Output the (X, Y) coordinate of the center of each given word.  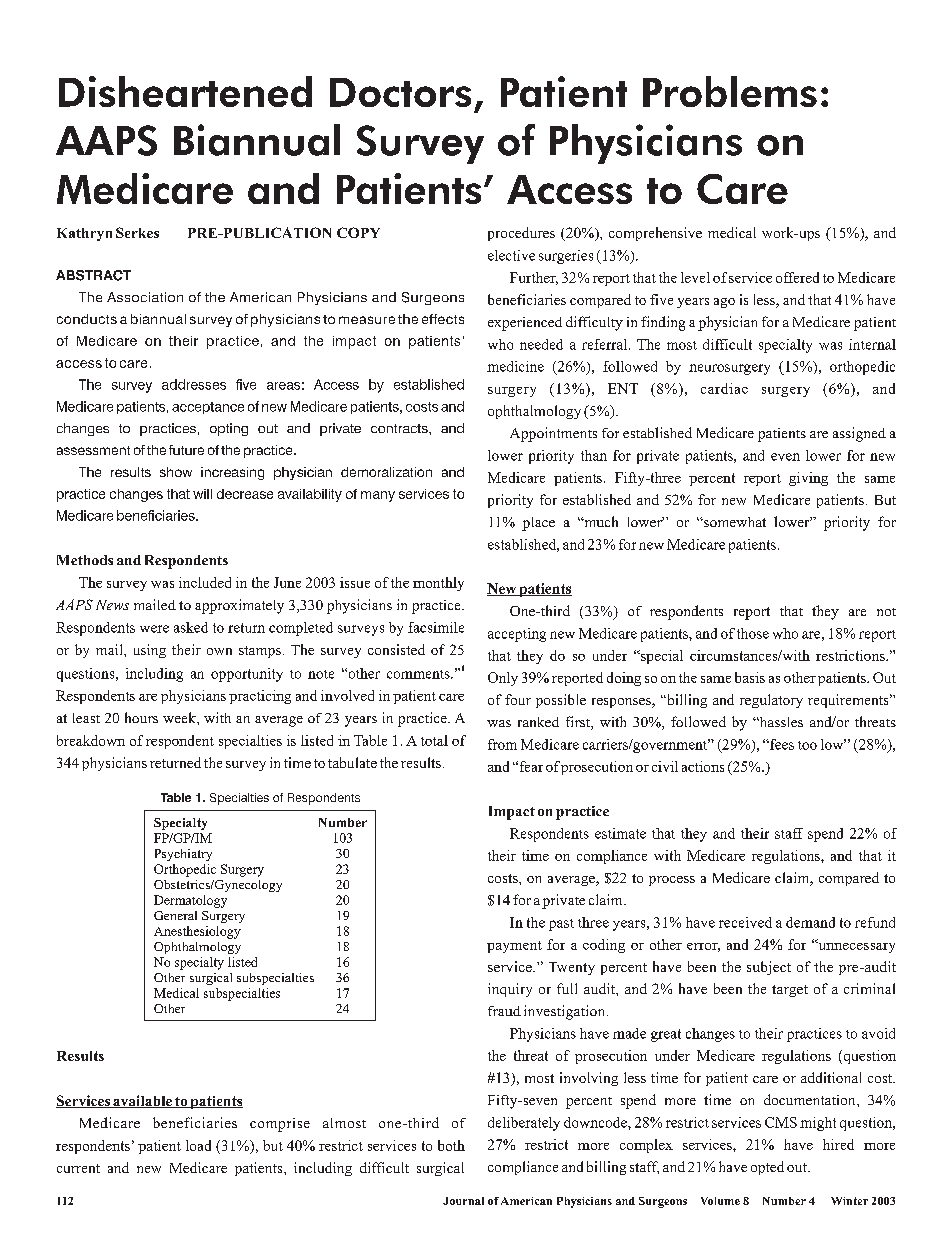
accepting (517, 635)
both (451, 1145)
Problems (730, 91)
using (150, 651)
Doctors (400, 92)
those (753, 633)
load (198, 1145)
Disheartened (185, 91)
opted (767, 1168)
